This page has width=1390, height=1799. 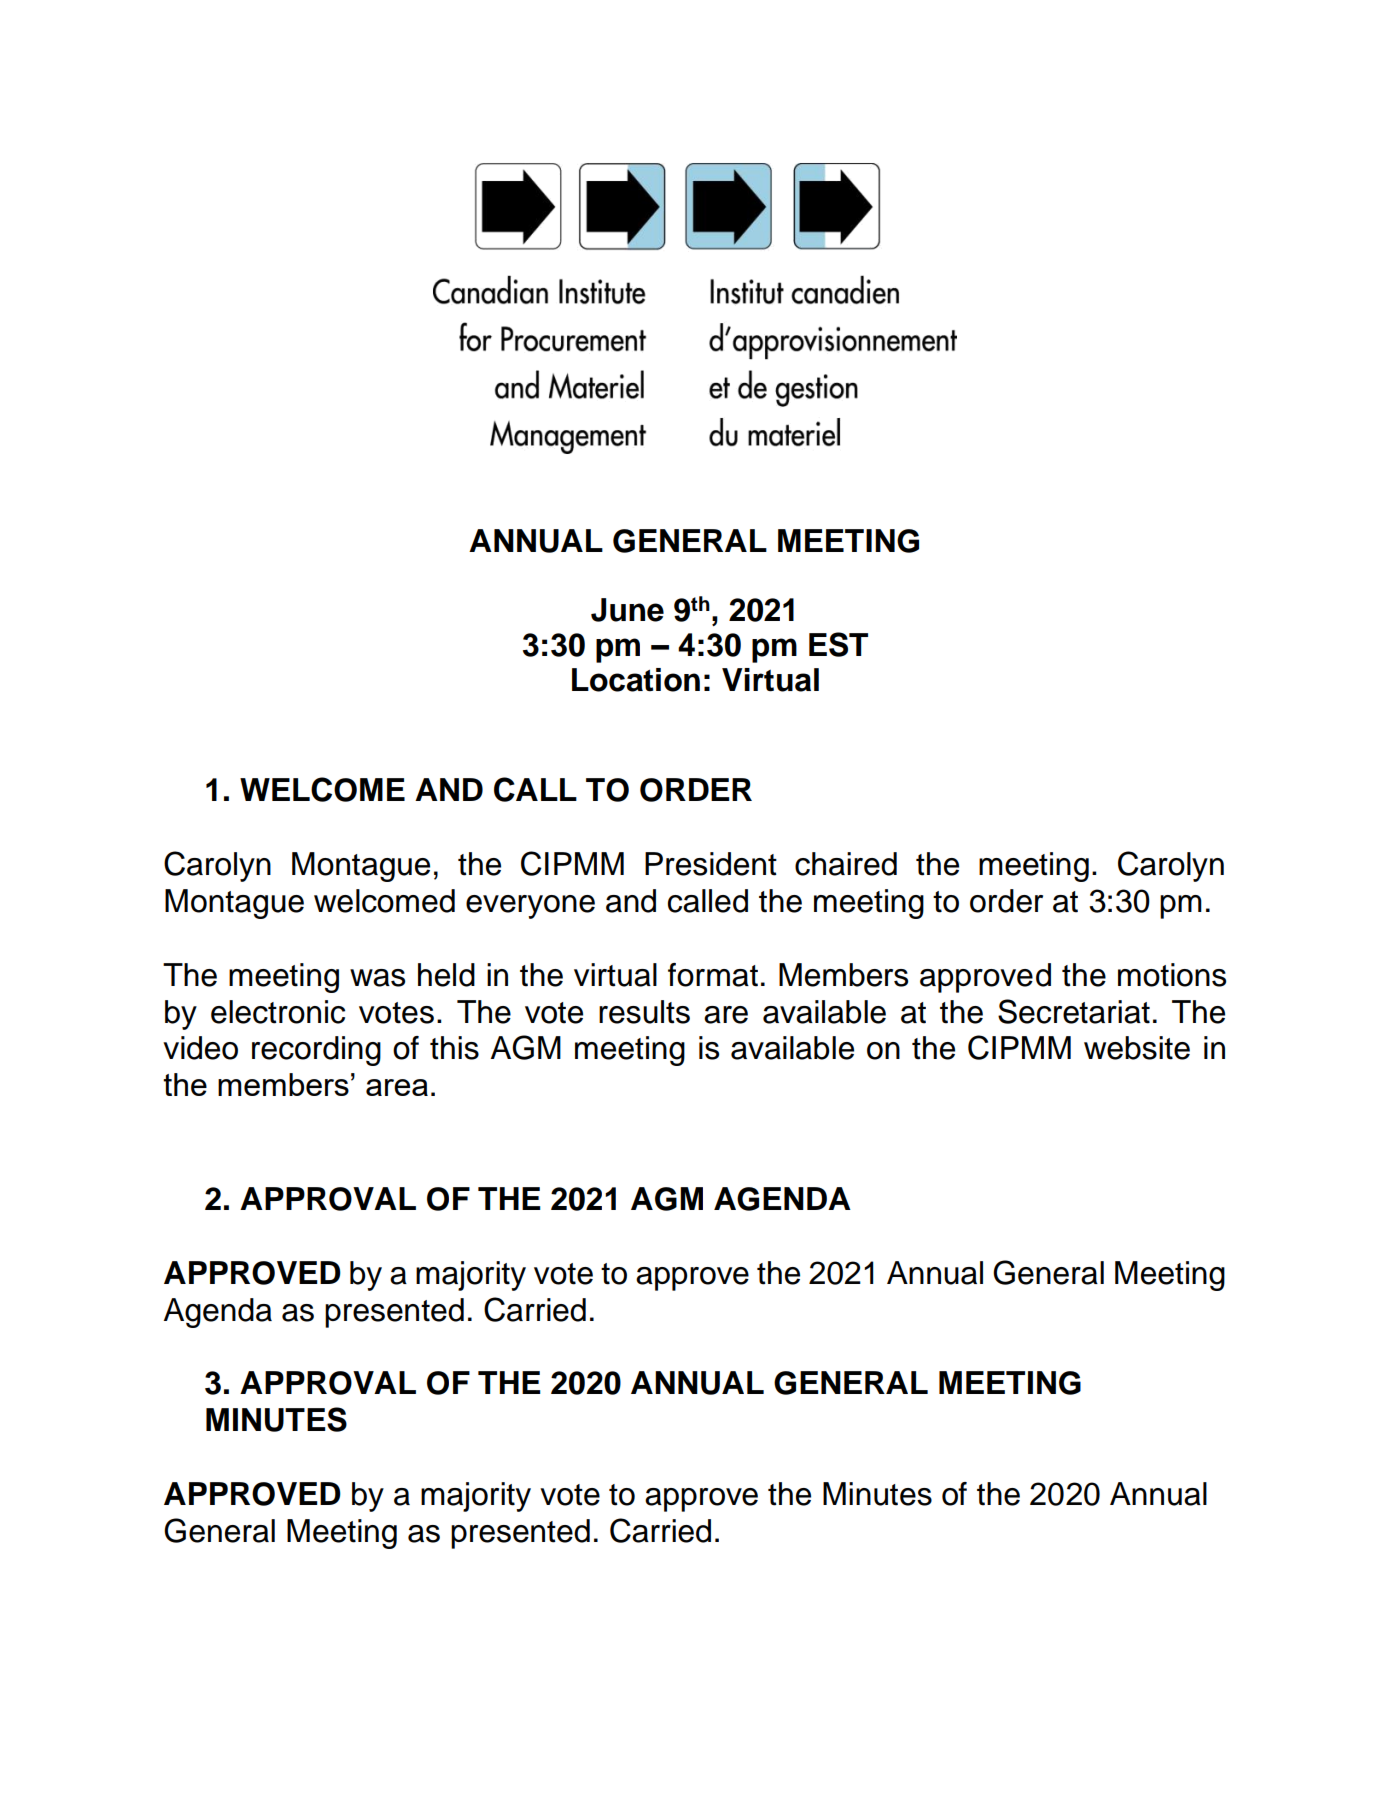 I want to click on EST, so click(x=838, y=644).
